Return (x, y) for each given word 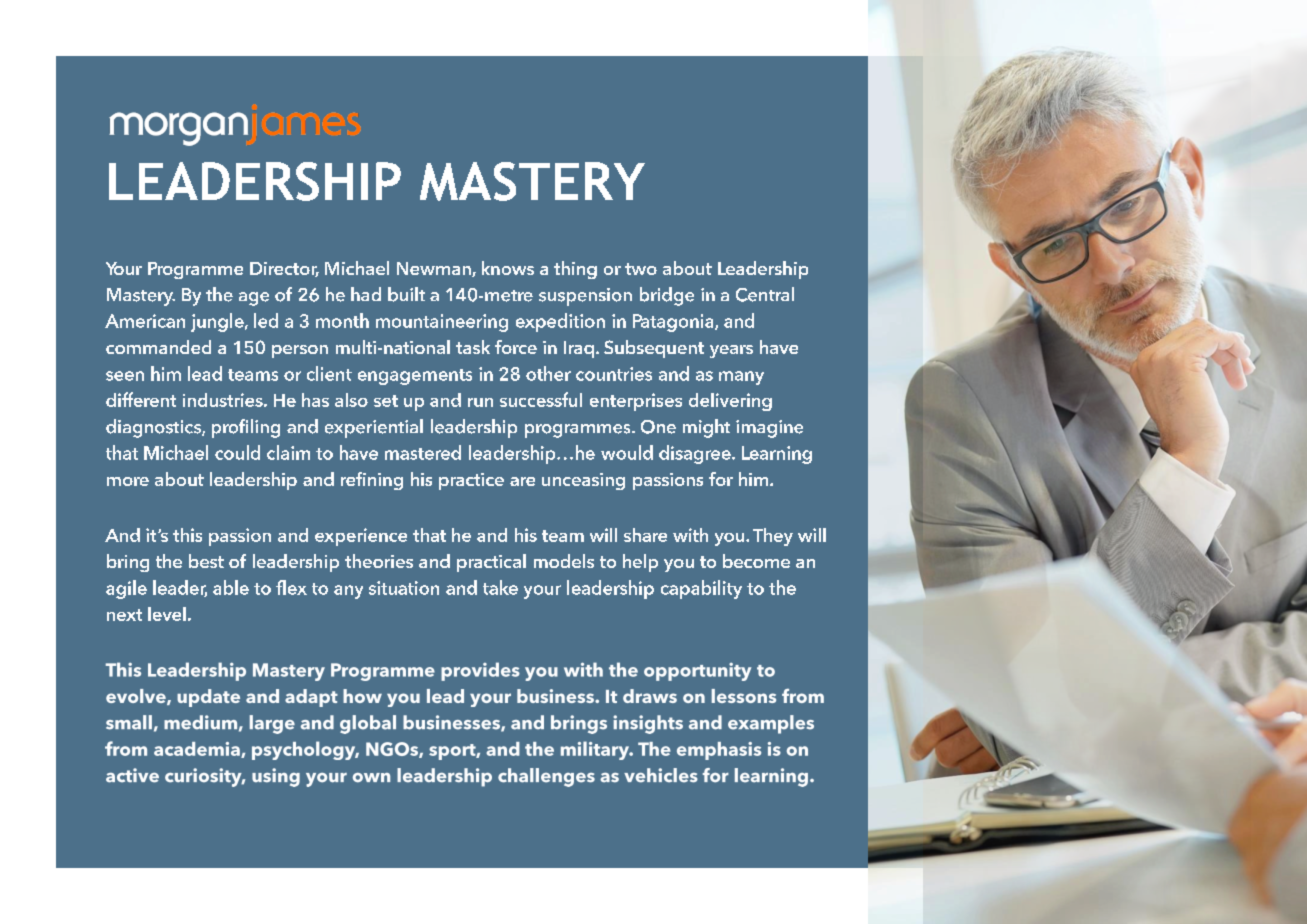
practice (471, 481)
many (741, 378)
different (141, 399)
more (128, 481)
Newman (435, 269)
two (641, 269)
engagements (415, 377)
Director (284, 269)
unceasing (583, 481)
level (167, 614)
